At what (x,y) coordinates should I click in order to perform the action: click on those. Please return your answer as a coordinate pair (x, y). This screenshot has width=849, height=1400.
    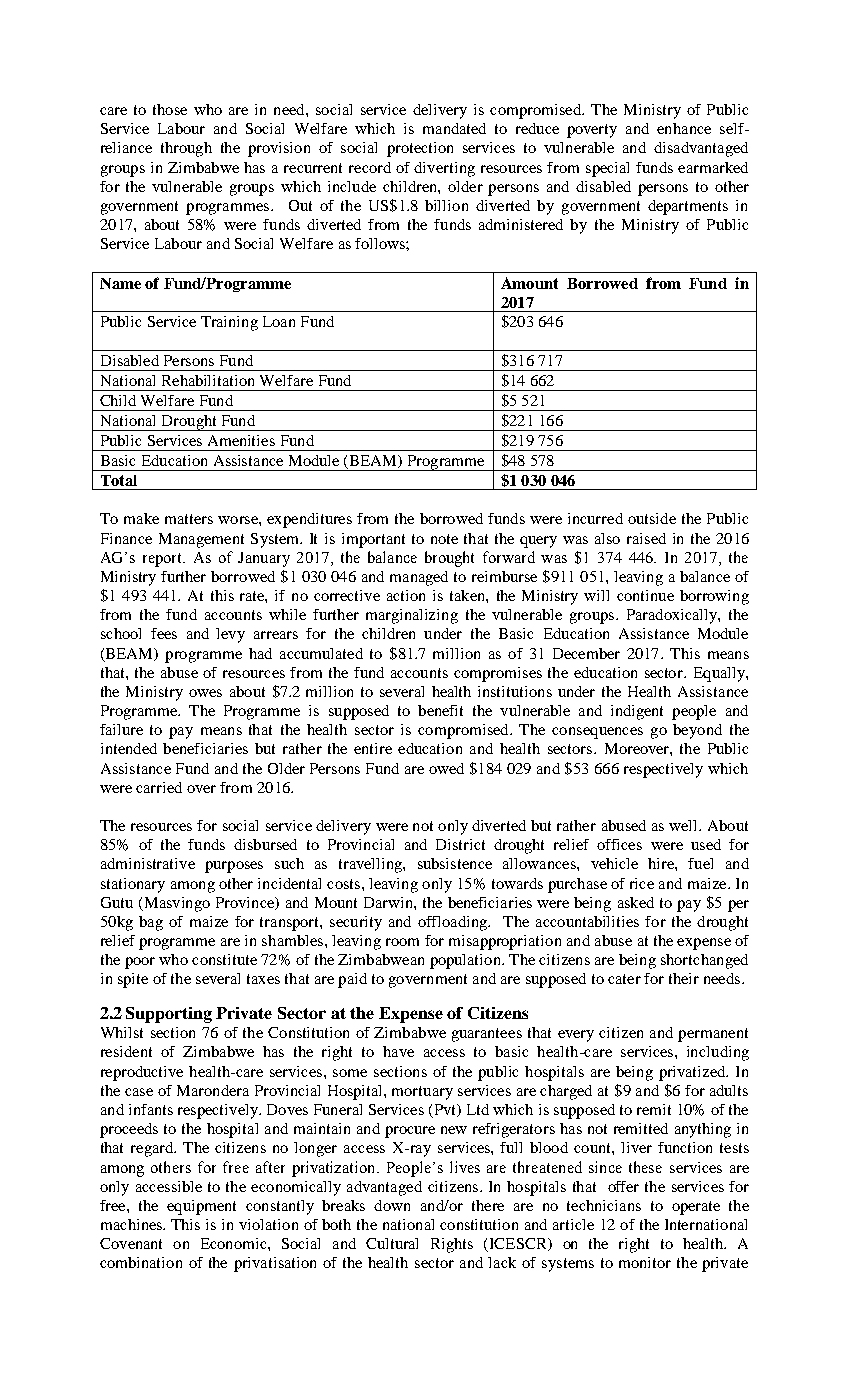
    Looking at the image, I should click on (170, 109).
